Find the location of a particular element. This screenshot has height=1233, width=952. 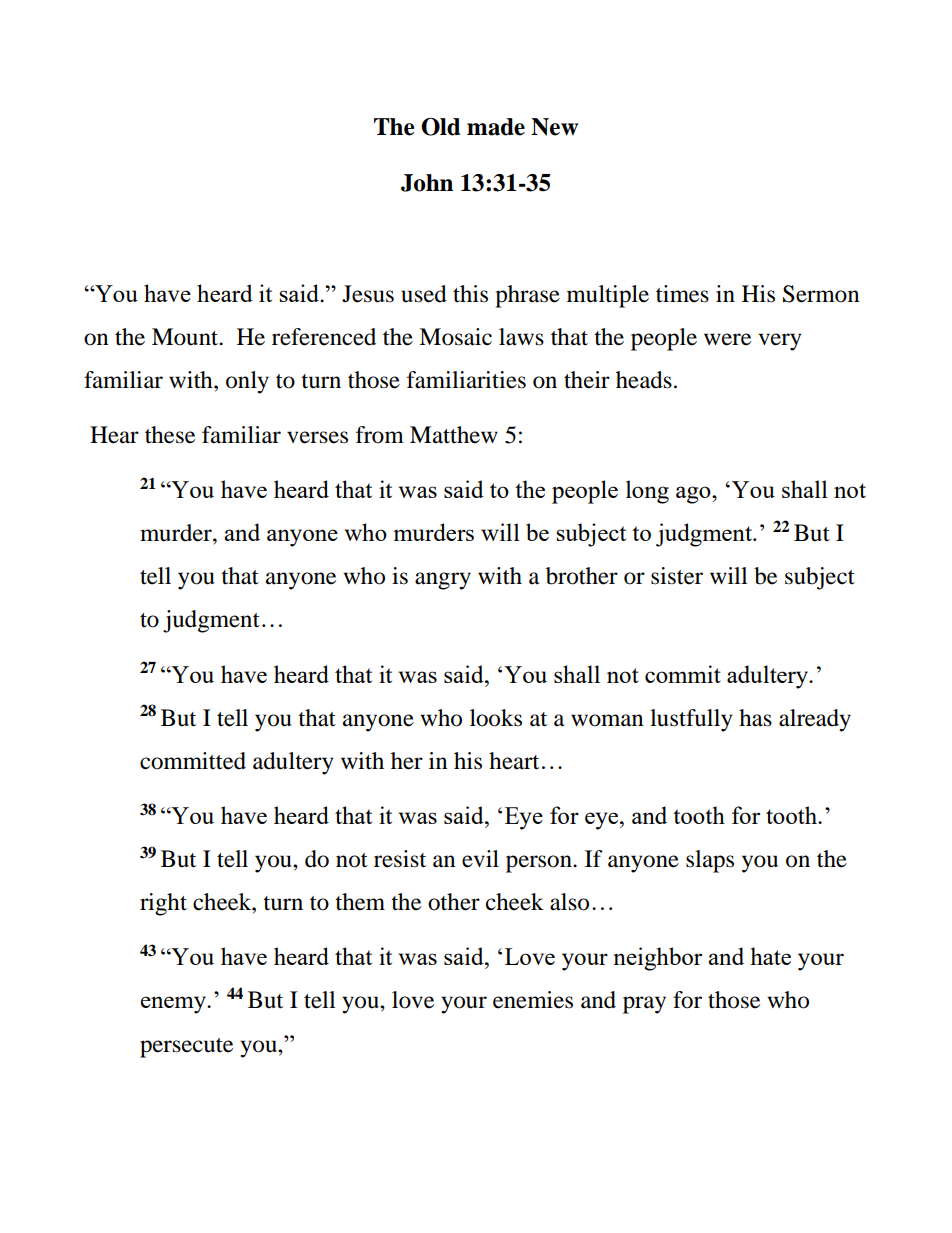

were is located at coordinates (727, 339).
